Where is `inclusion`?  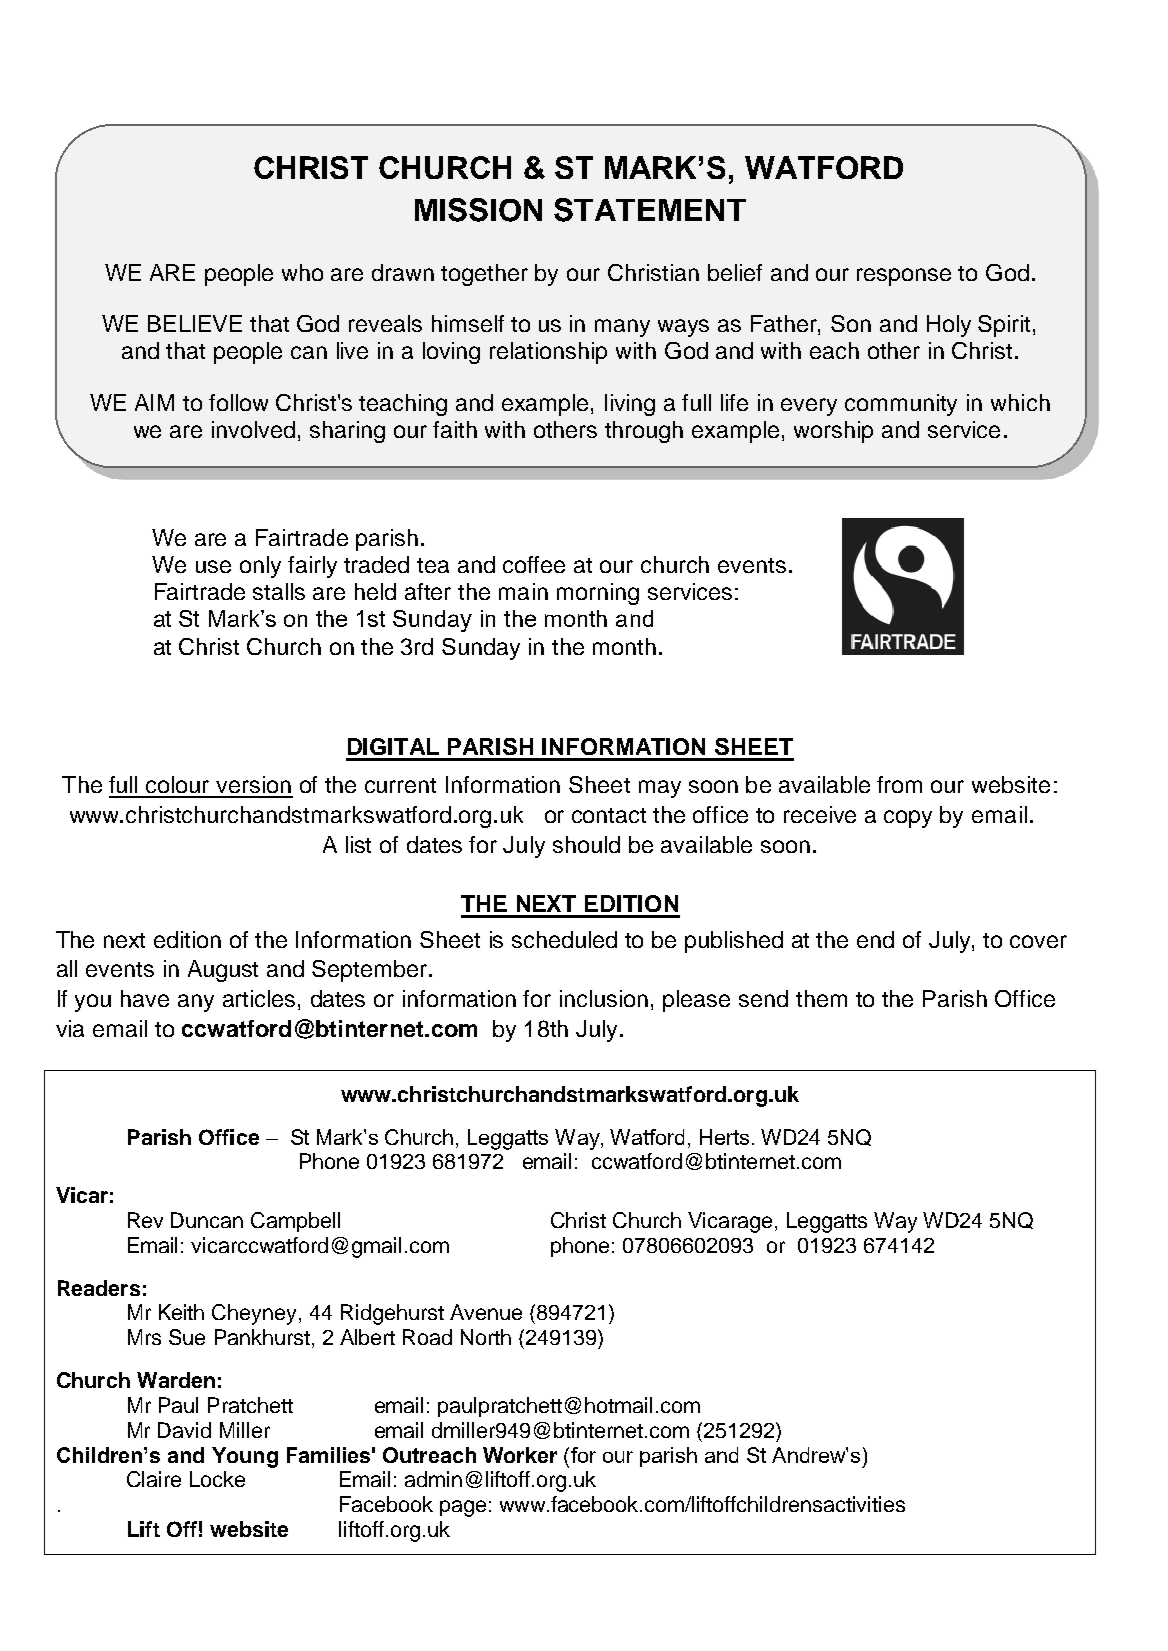
inclusion is located at coordinates (604, 998).
